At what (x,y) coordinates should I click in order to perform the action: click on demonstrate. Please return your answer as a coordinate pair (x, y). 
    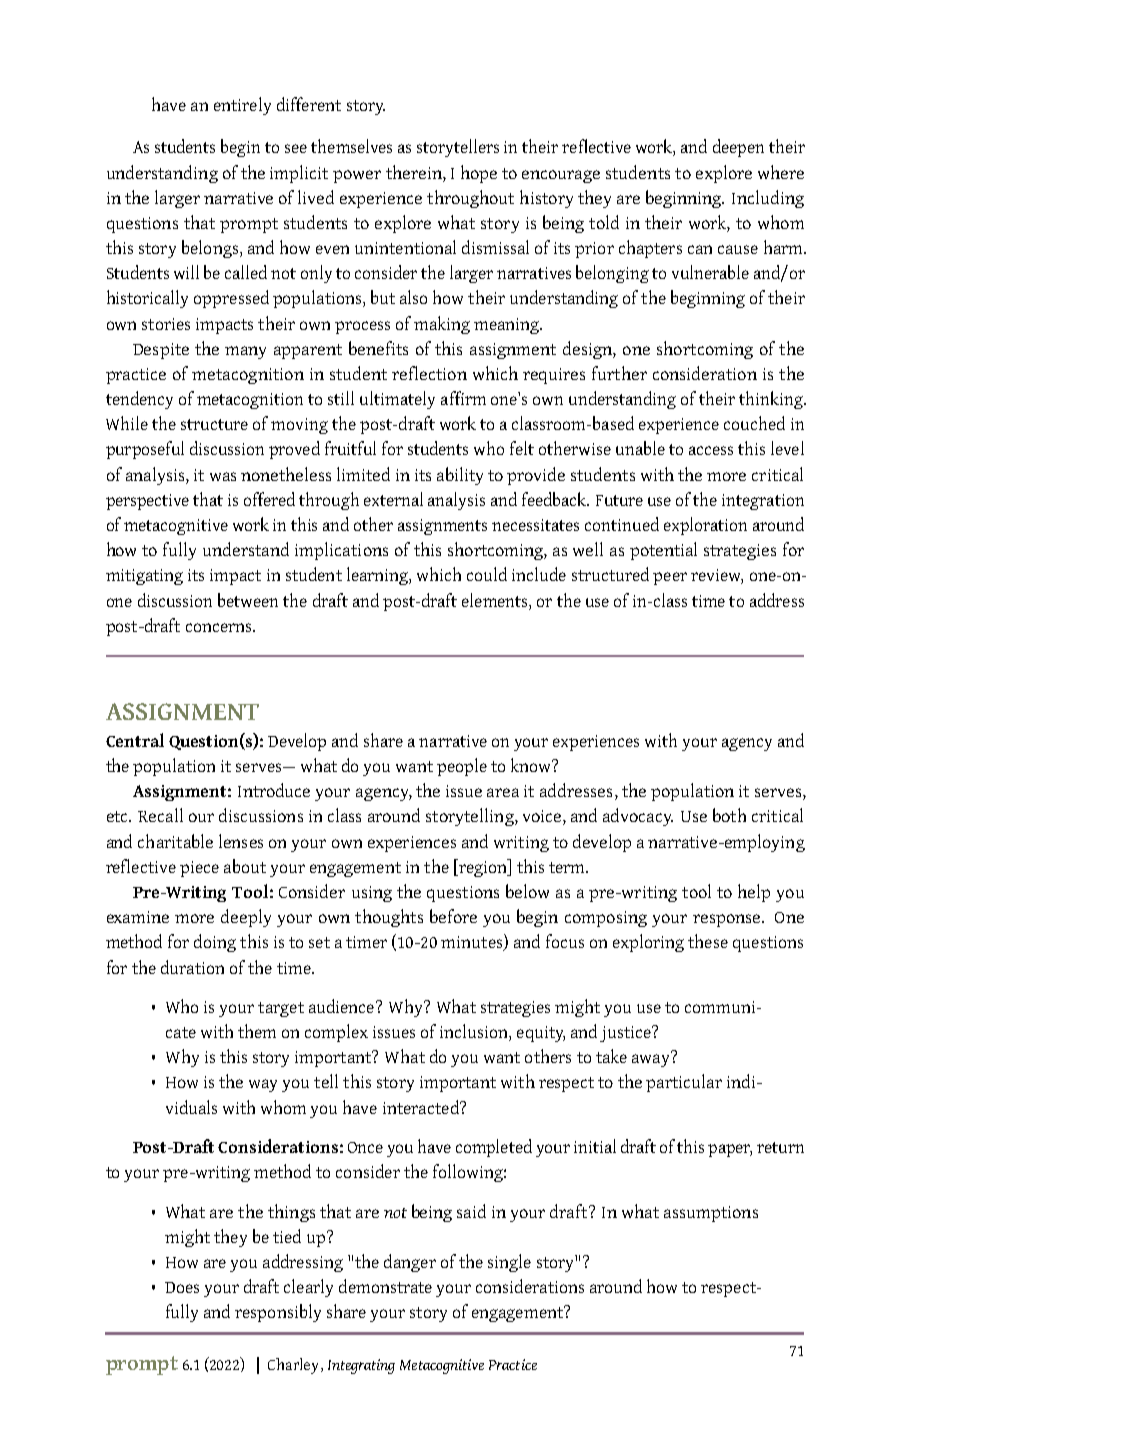
    Looking at the image, I should click on (385, 1286).
